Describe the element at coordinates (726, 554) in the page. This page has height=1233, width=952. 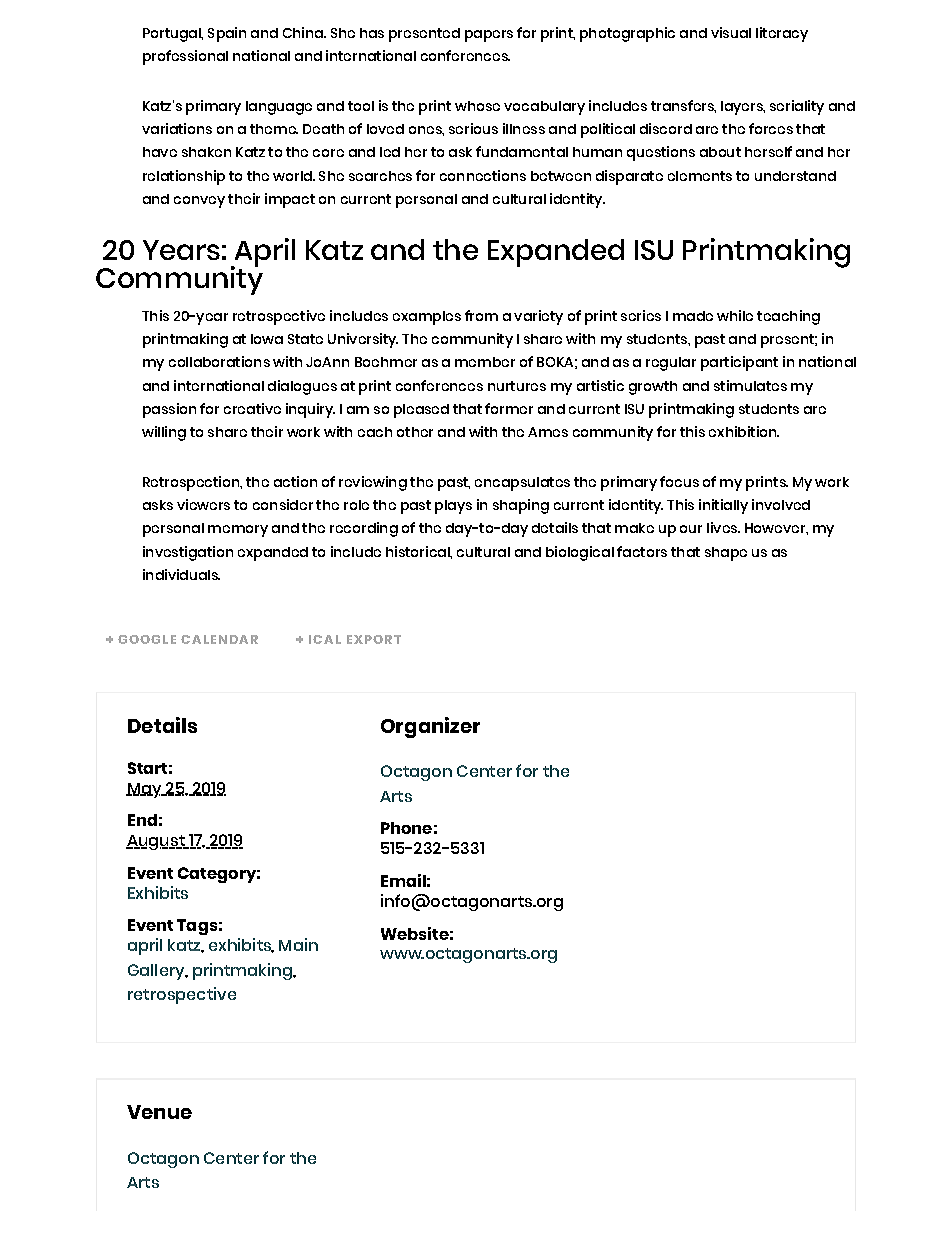
I see `shape` at that location.
